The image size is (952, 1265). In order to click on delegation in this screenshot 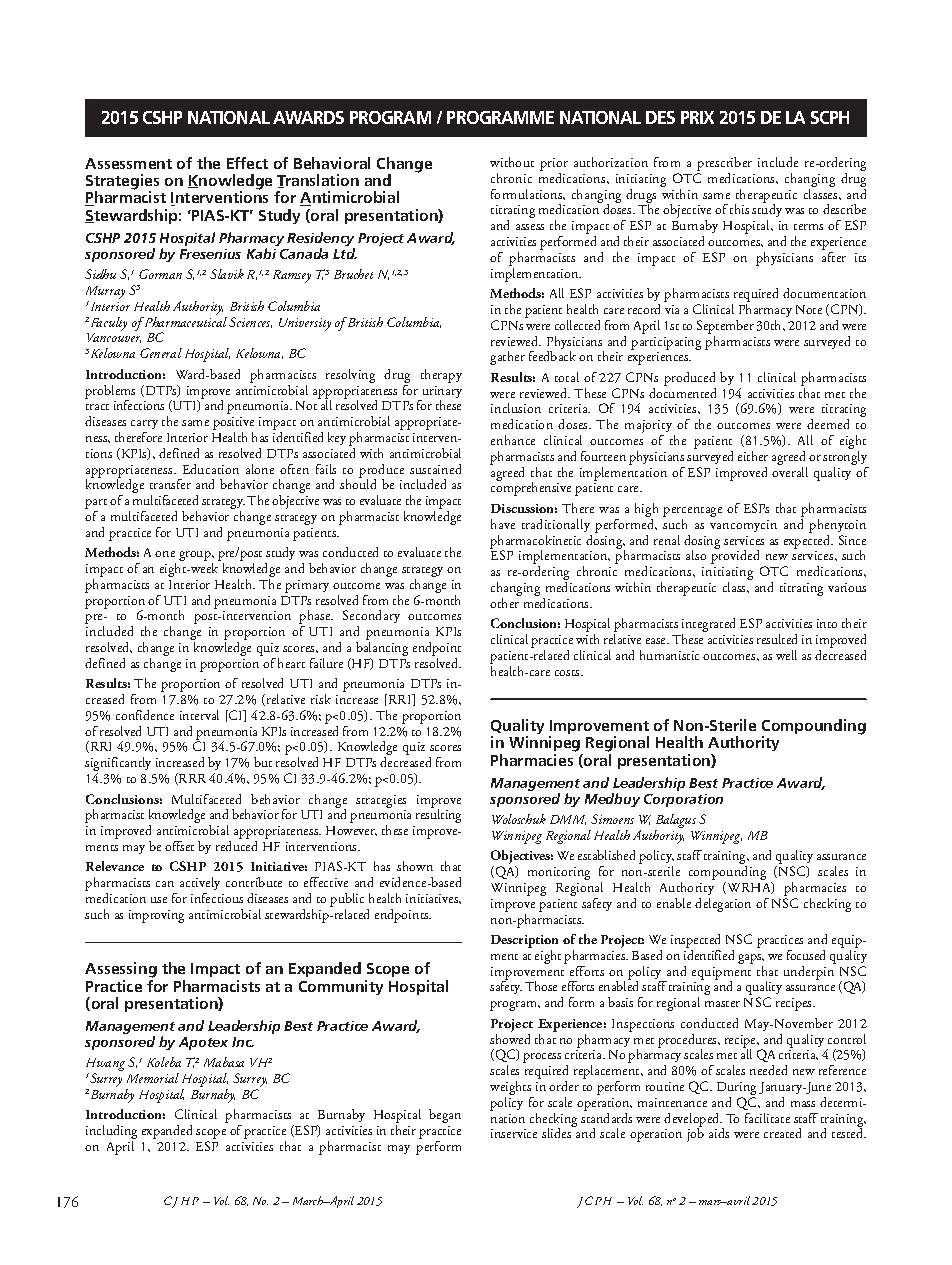, I will do `click(723, 905)`.
